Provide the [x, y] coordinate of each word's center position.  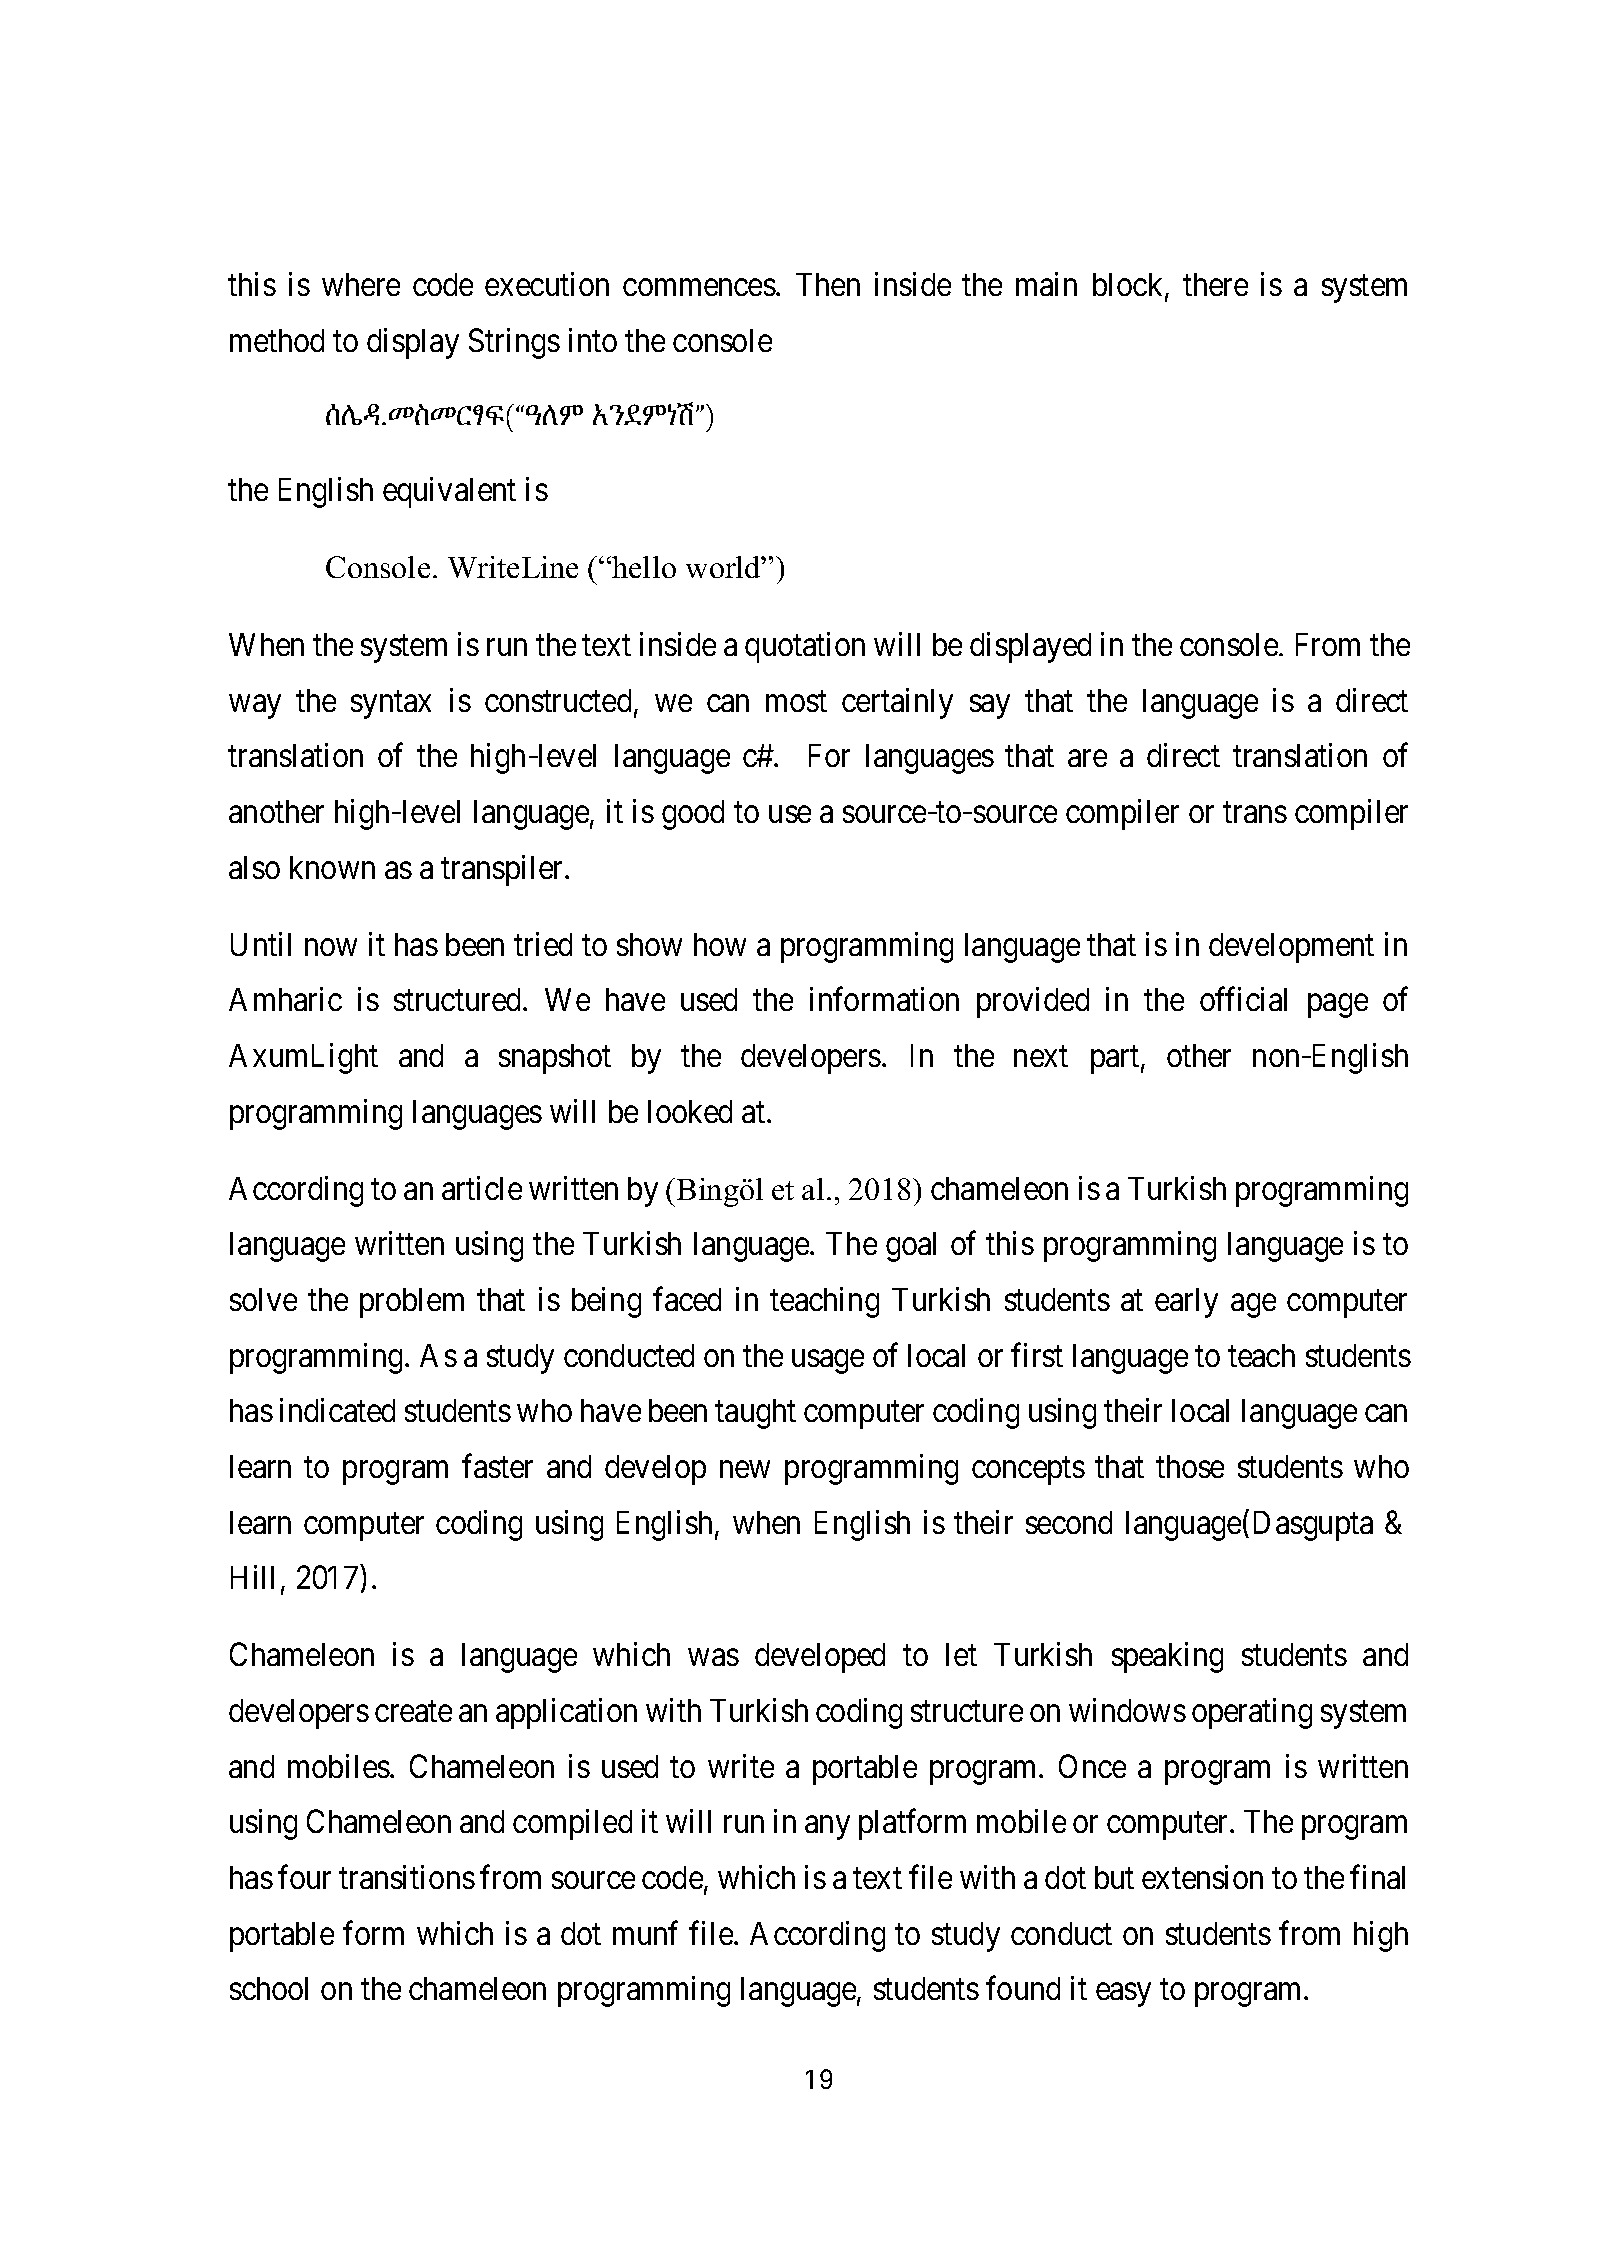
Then [828, 284]
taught [755, 1414]
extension [1202, 1877]
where [361, 284]
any [827, 1828]
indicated [337, 1410]
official [1243, 999]
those [1190, 1466]
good [693, 815]
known [332, 867]
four [304, 1877]
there [1215, 284]
